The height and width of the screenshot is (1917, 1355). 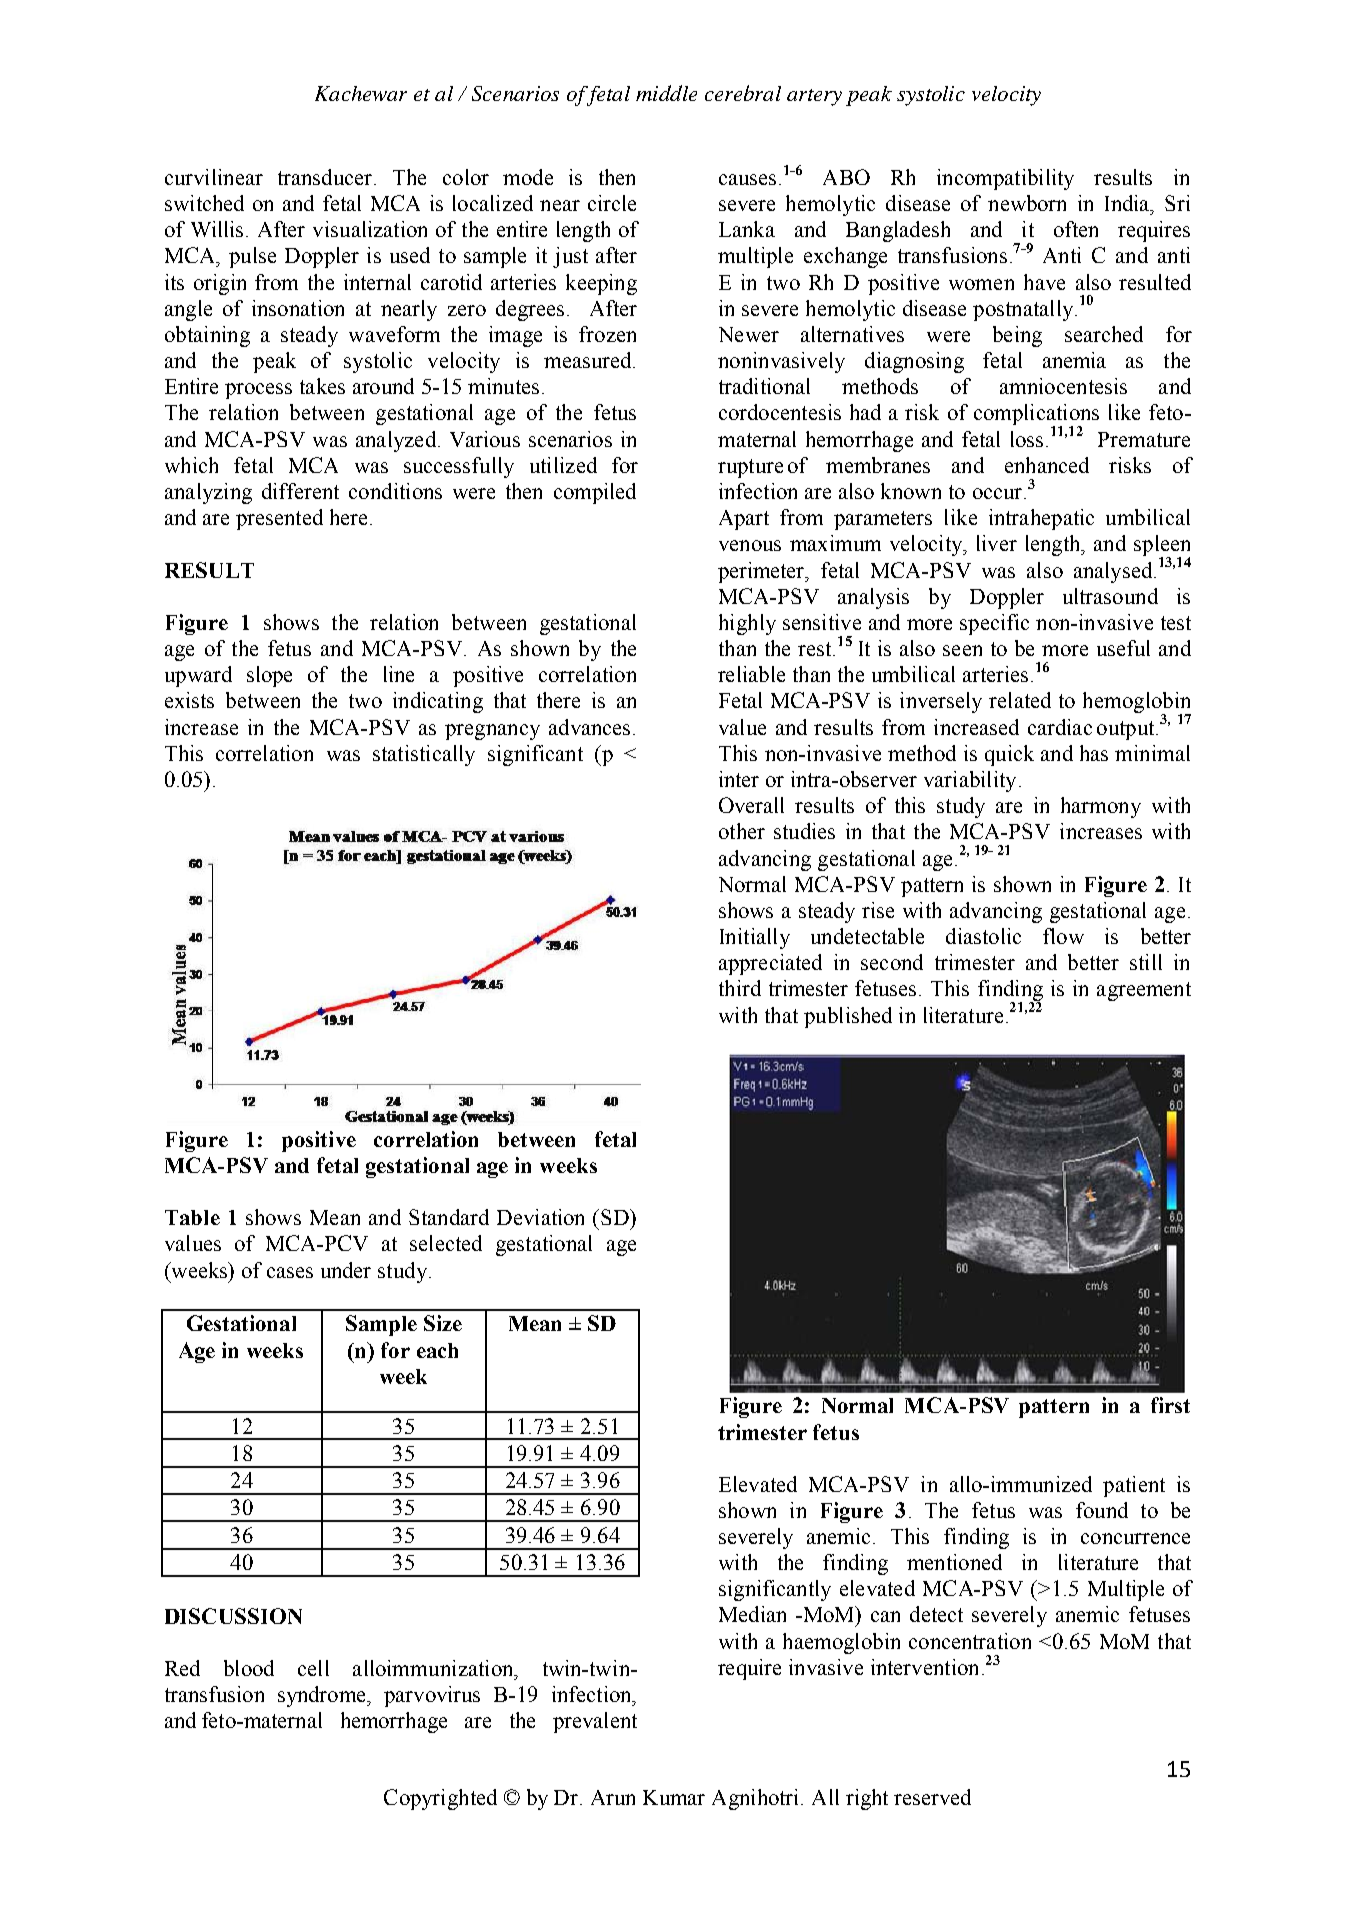 What do you see at coordinates (751, 674) in the screenshot?
I see `reliable` at bounding box center [751, 674].
